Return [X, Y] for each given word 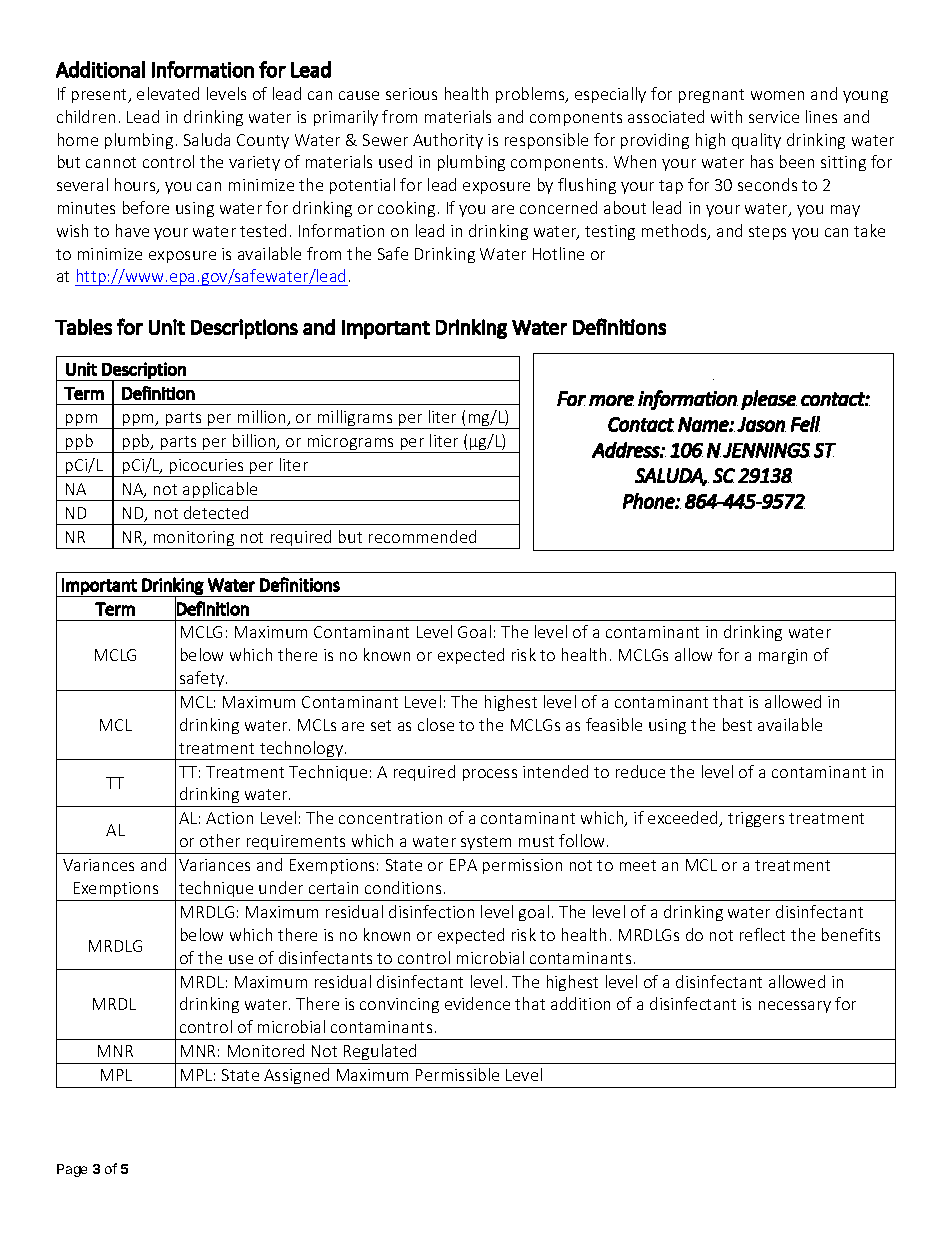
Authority [448, 141]
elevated [168, 93]
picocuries [207, 468]
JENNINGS [766, 450]
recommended [422, 536]
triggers [756, 819]
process [490, 775]
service [774, 117]
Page [72, 1170]
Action [229, 818]
